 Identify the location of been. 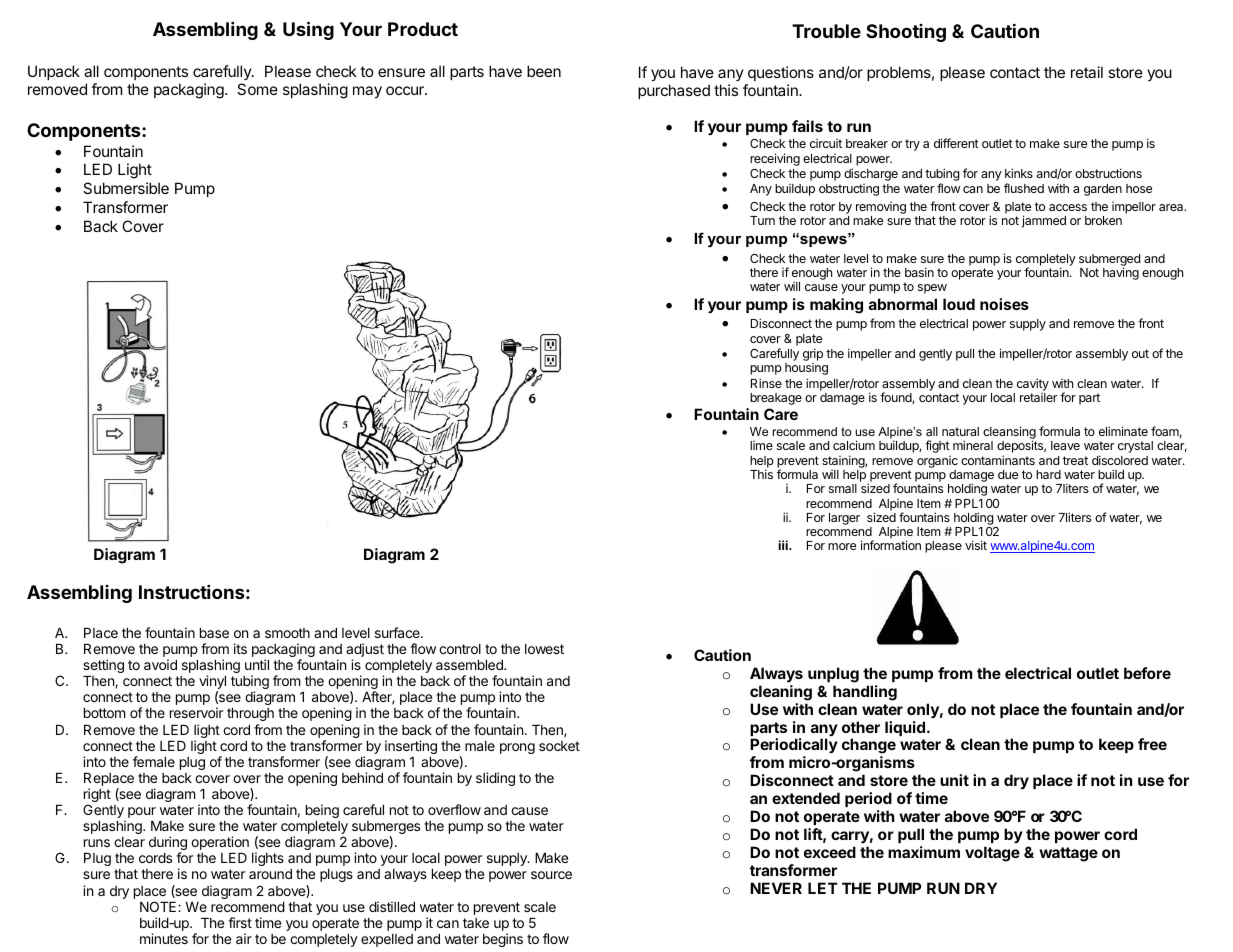
(544, 71).
